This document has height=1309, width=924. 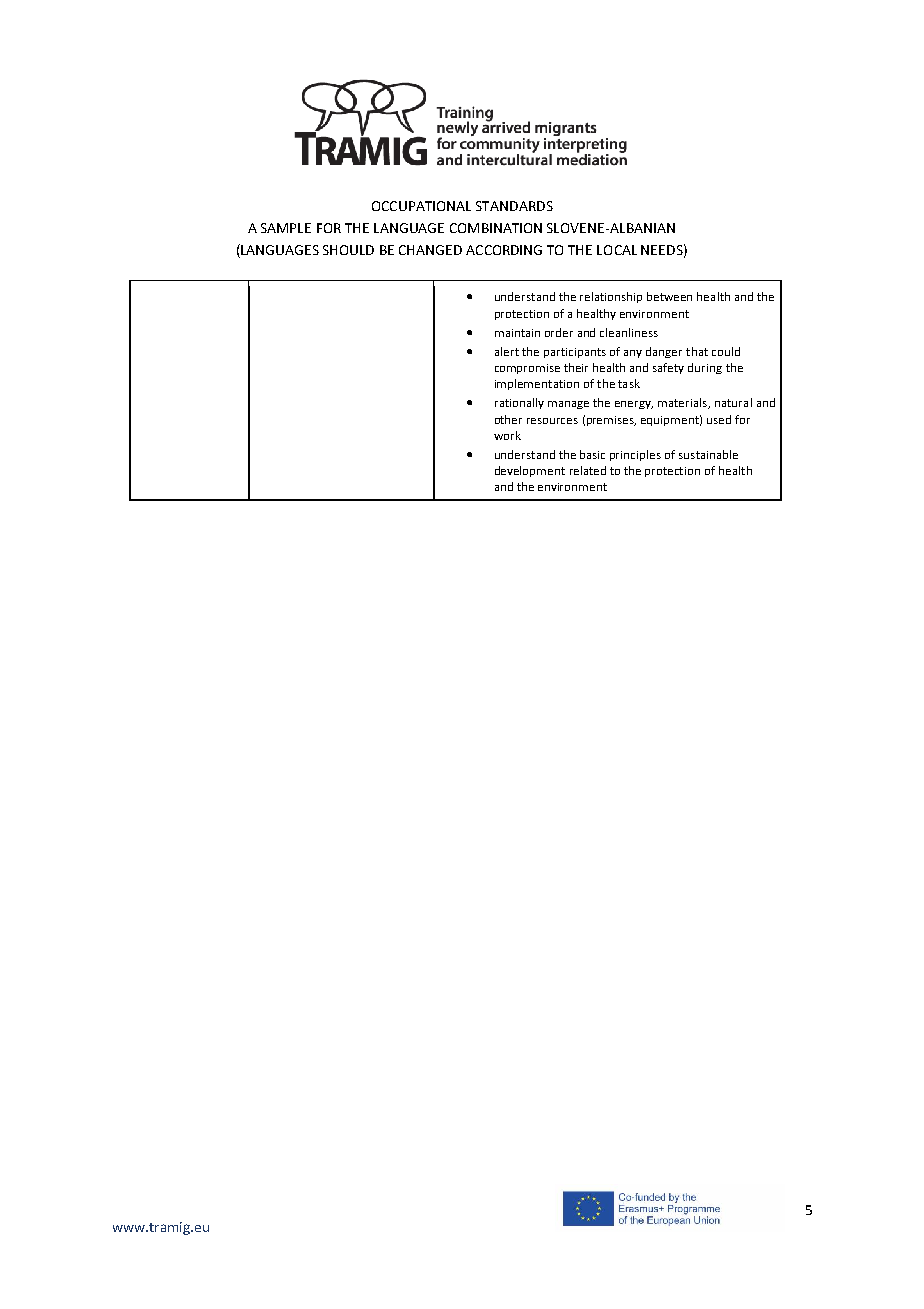 I want to click on SAMPLE, so click(x=286, y=228).
